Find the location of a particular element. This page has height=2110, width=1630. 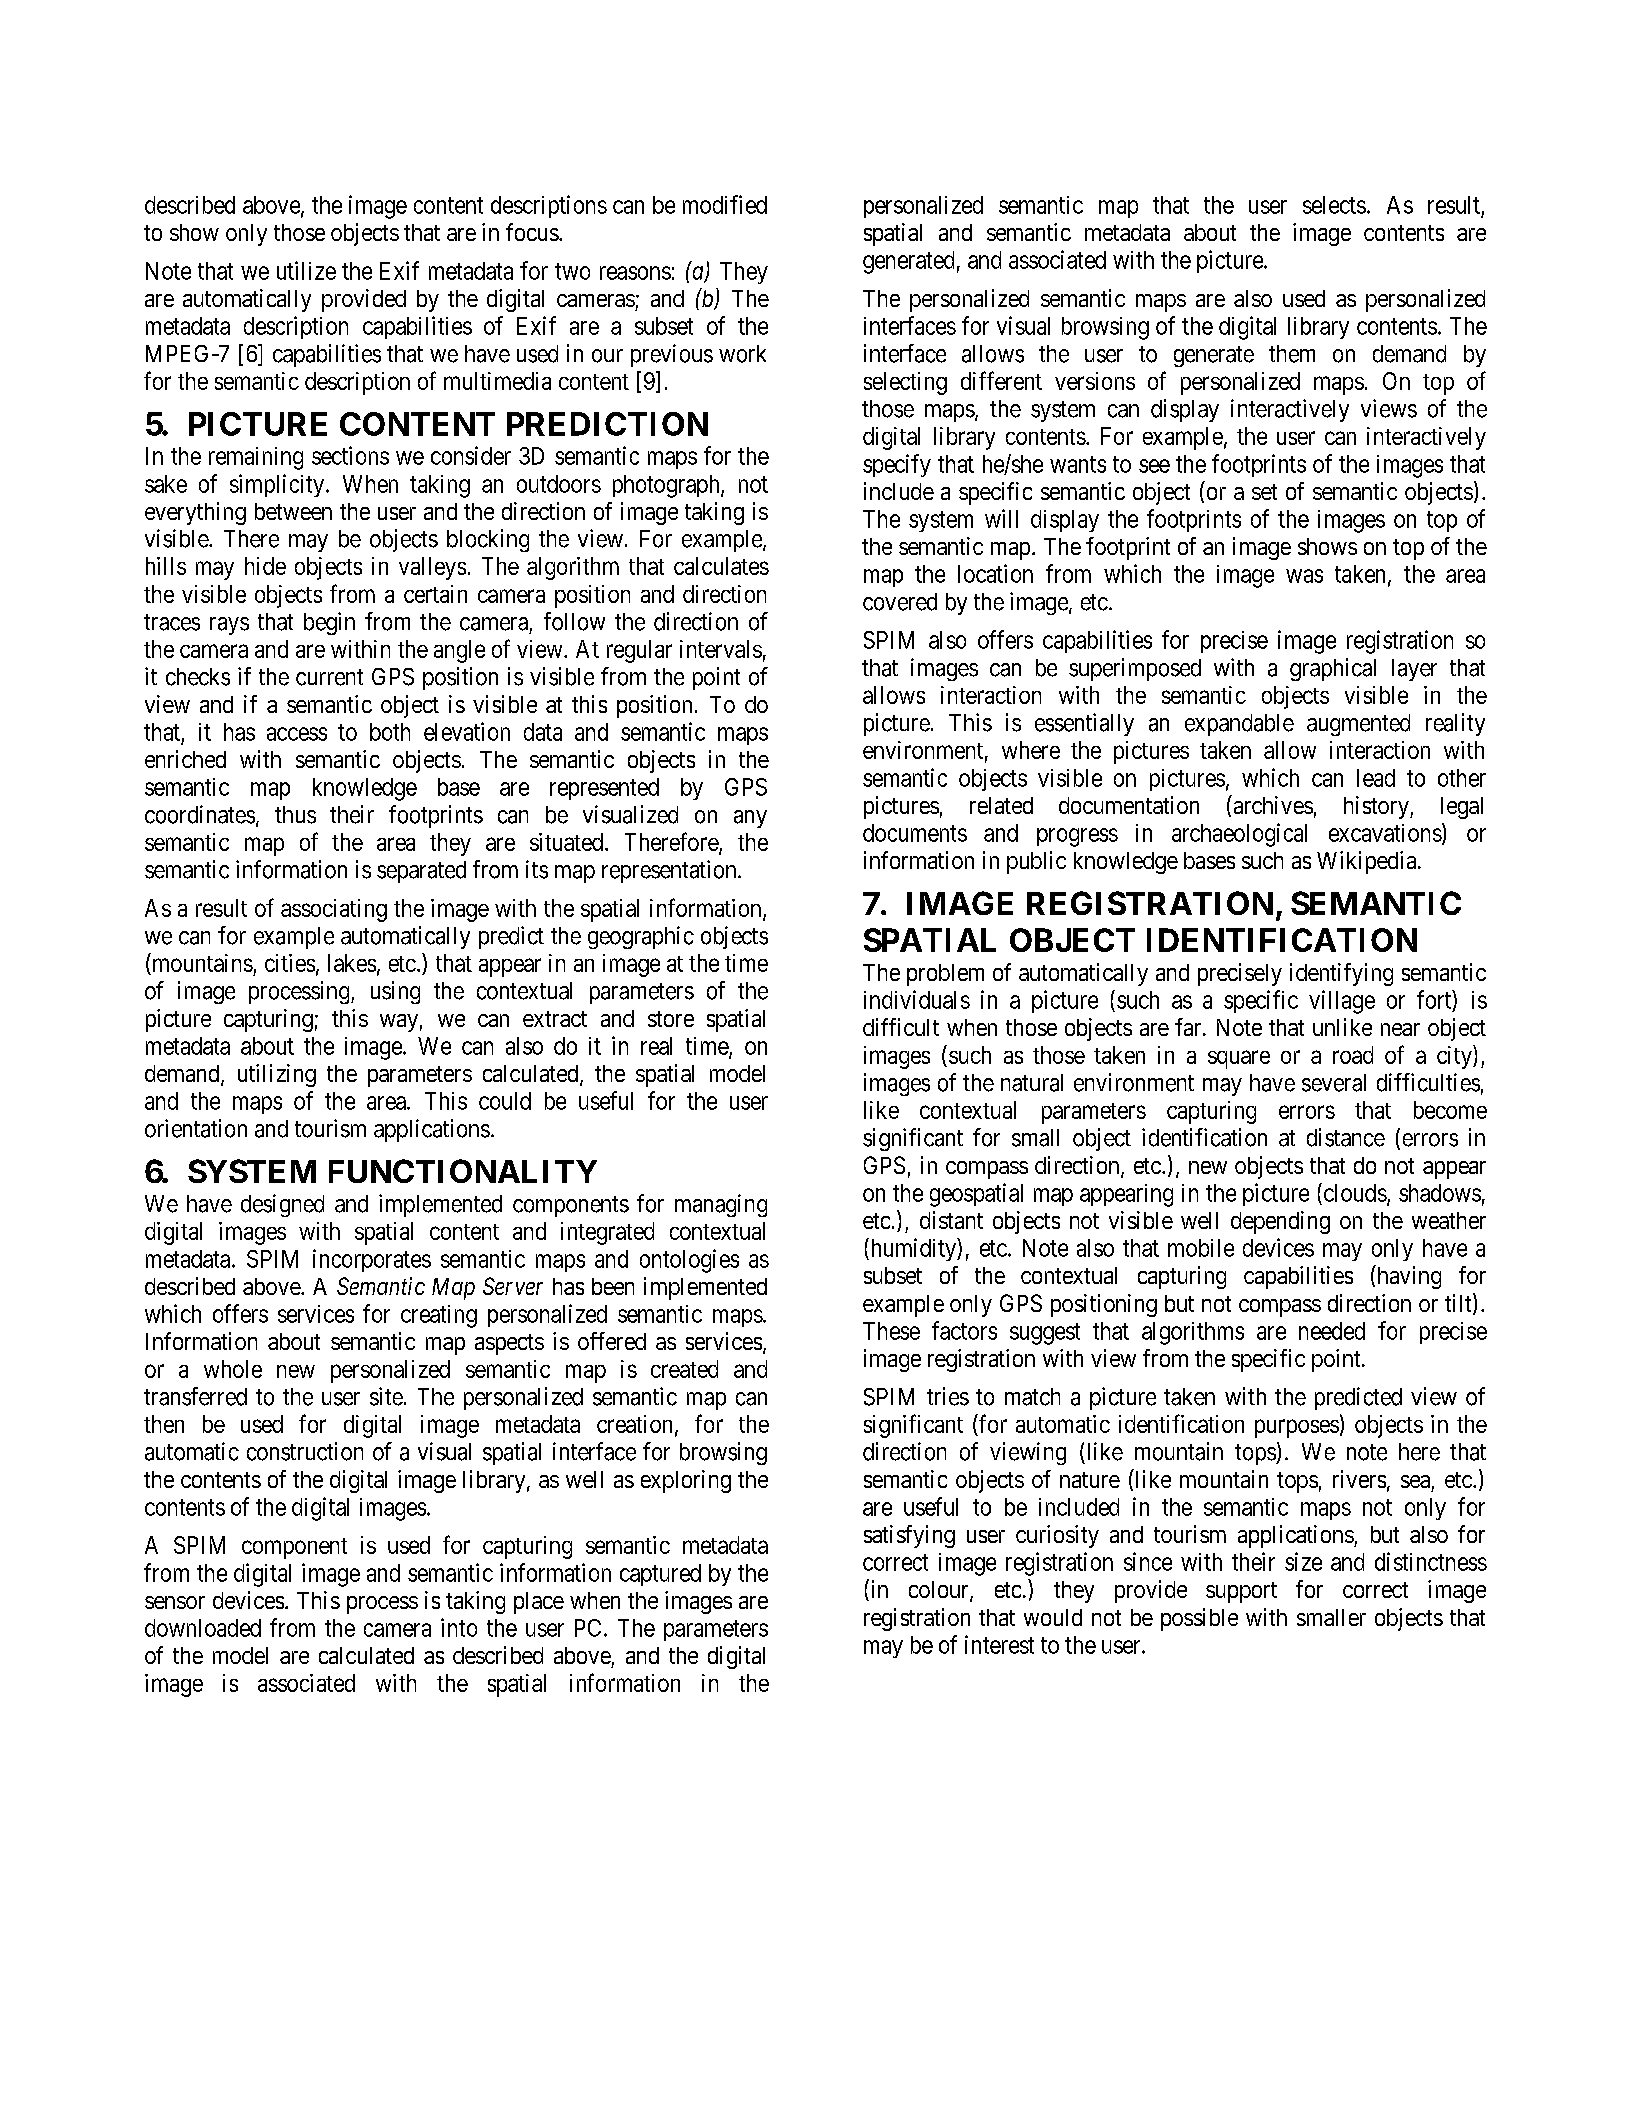

modified is located at coordinates (725, 204).
